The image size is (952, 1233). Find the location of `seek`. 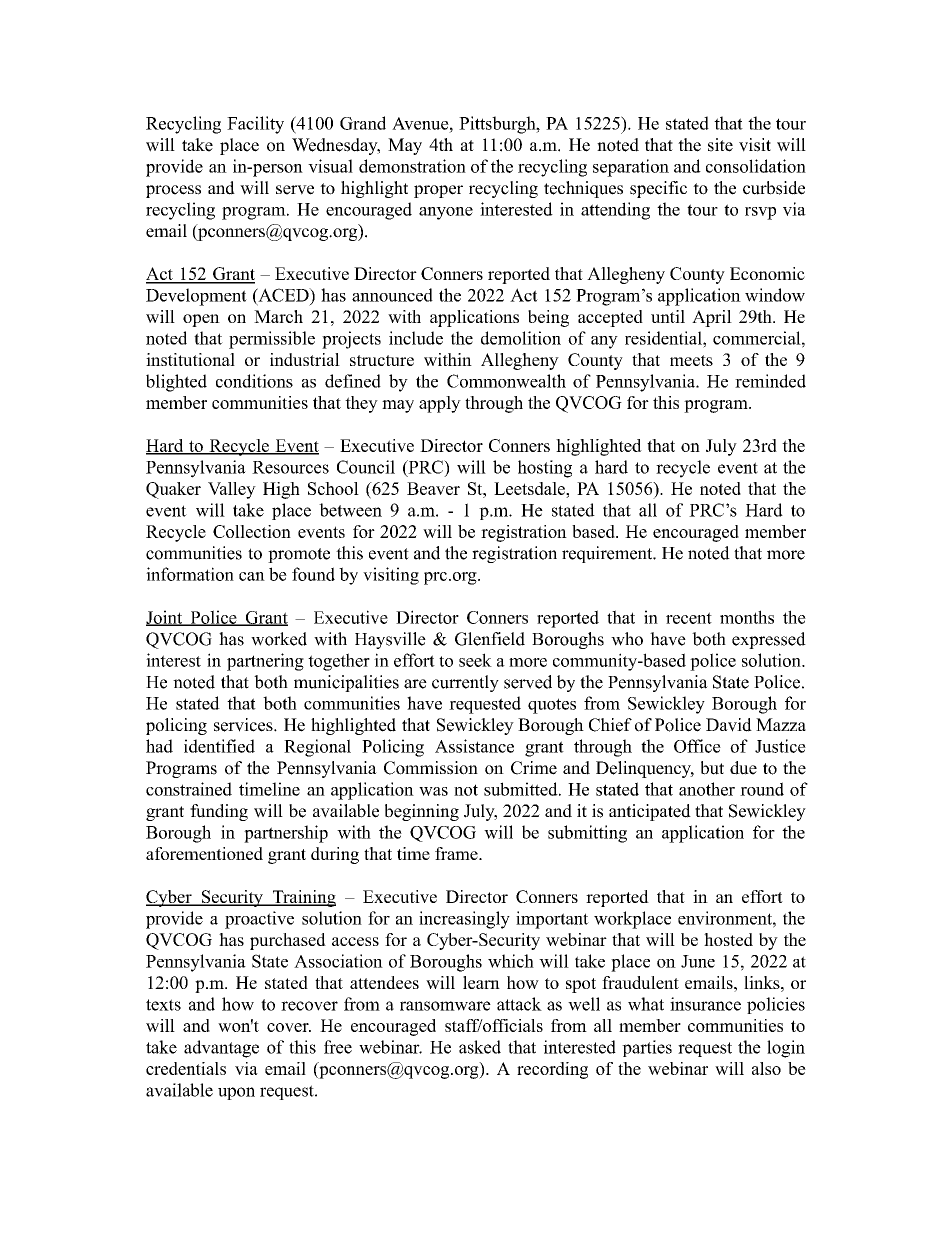

seek is located at coordinates (475, 660).
